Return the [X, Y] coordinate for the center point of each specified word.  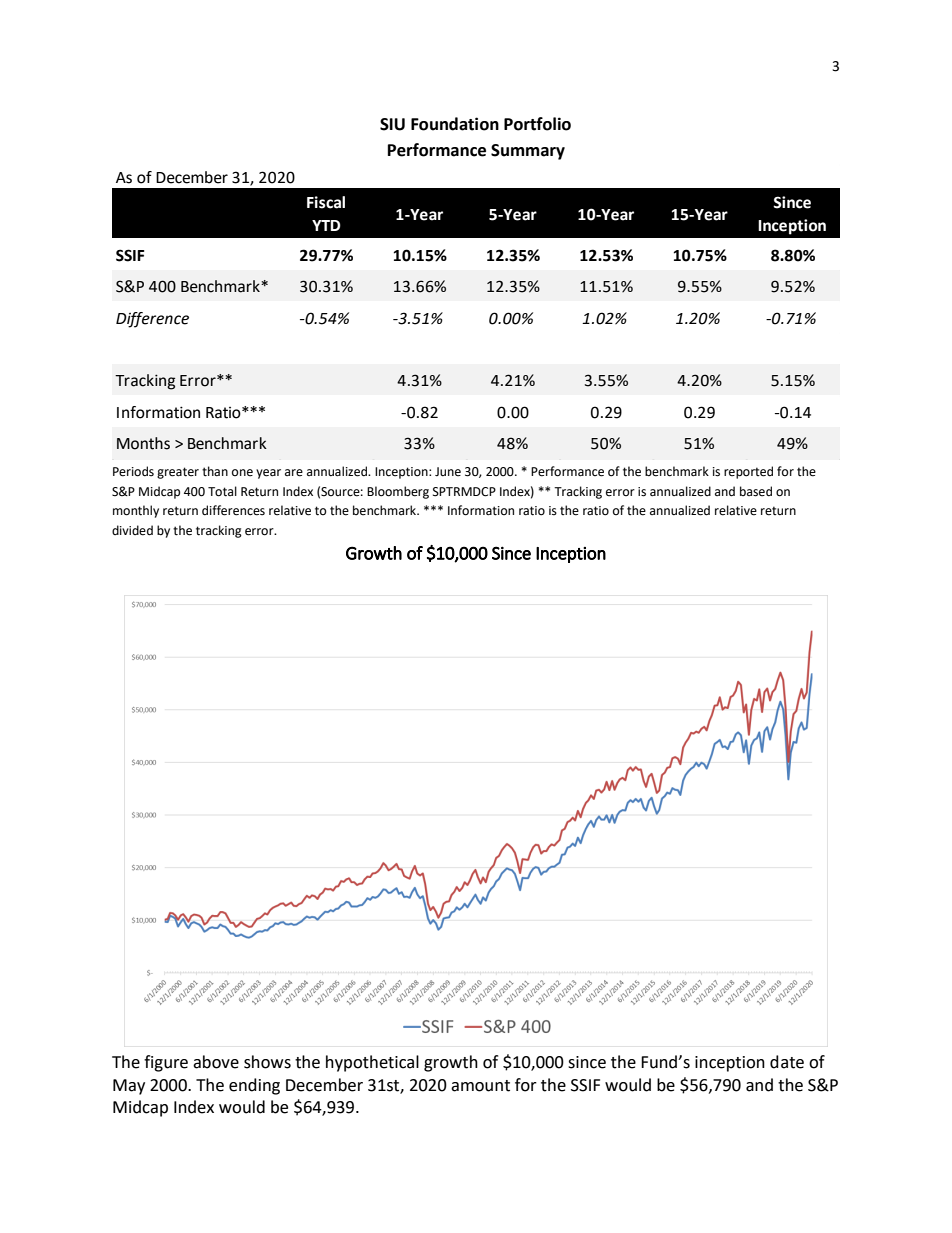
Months [143, 443]
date [787, 1062]
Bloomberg [398, 492]
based [756, 491]
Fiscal [326, 202]
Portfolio [537, 124]
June [448, 472]
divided [132, 530]
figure [166, 1063]
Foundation [455, 124]
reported [748, 472]
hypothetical [372, 1063]
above [216, 1062]
